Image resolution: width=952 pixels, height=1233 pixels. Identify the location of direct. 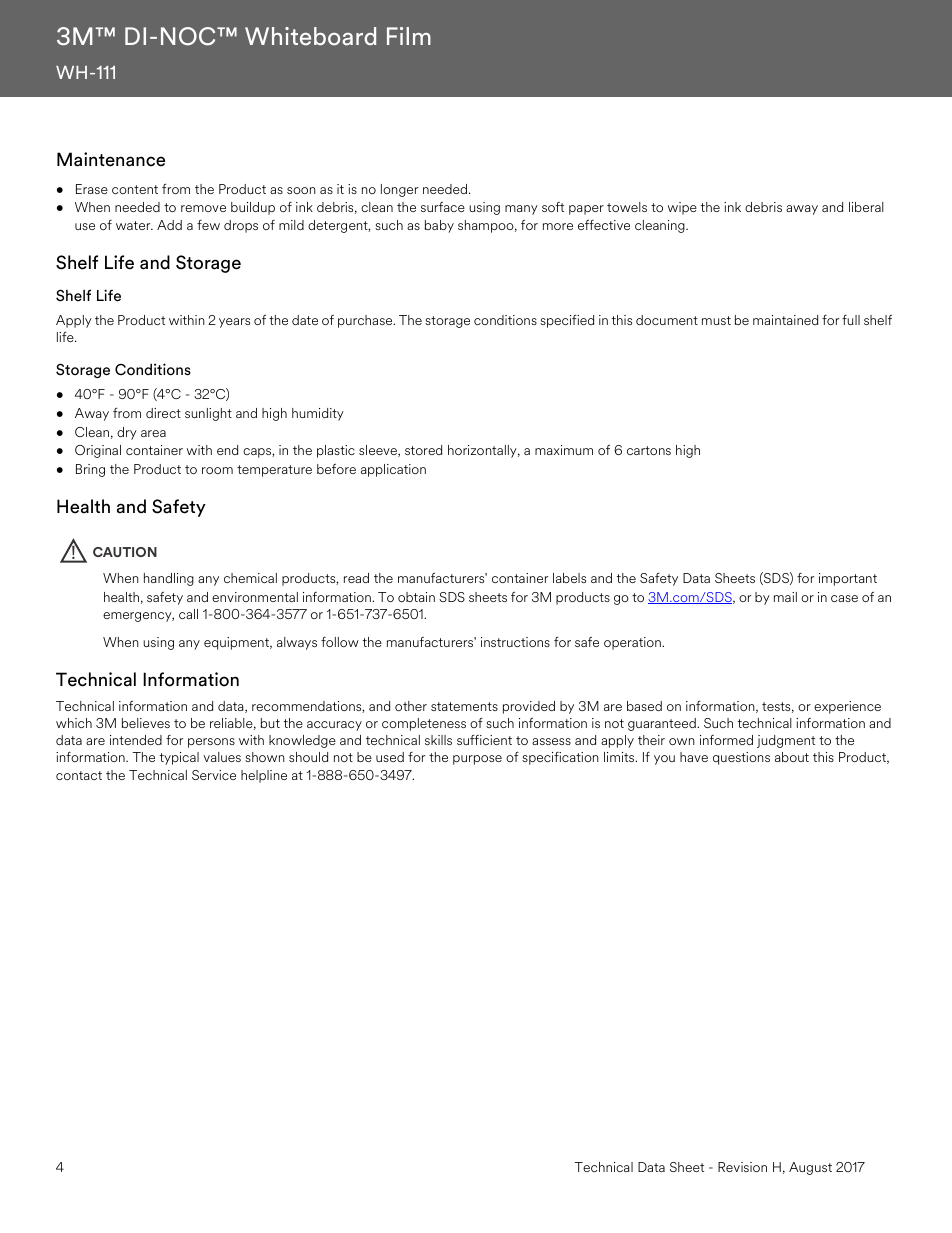
(163, 413).
